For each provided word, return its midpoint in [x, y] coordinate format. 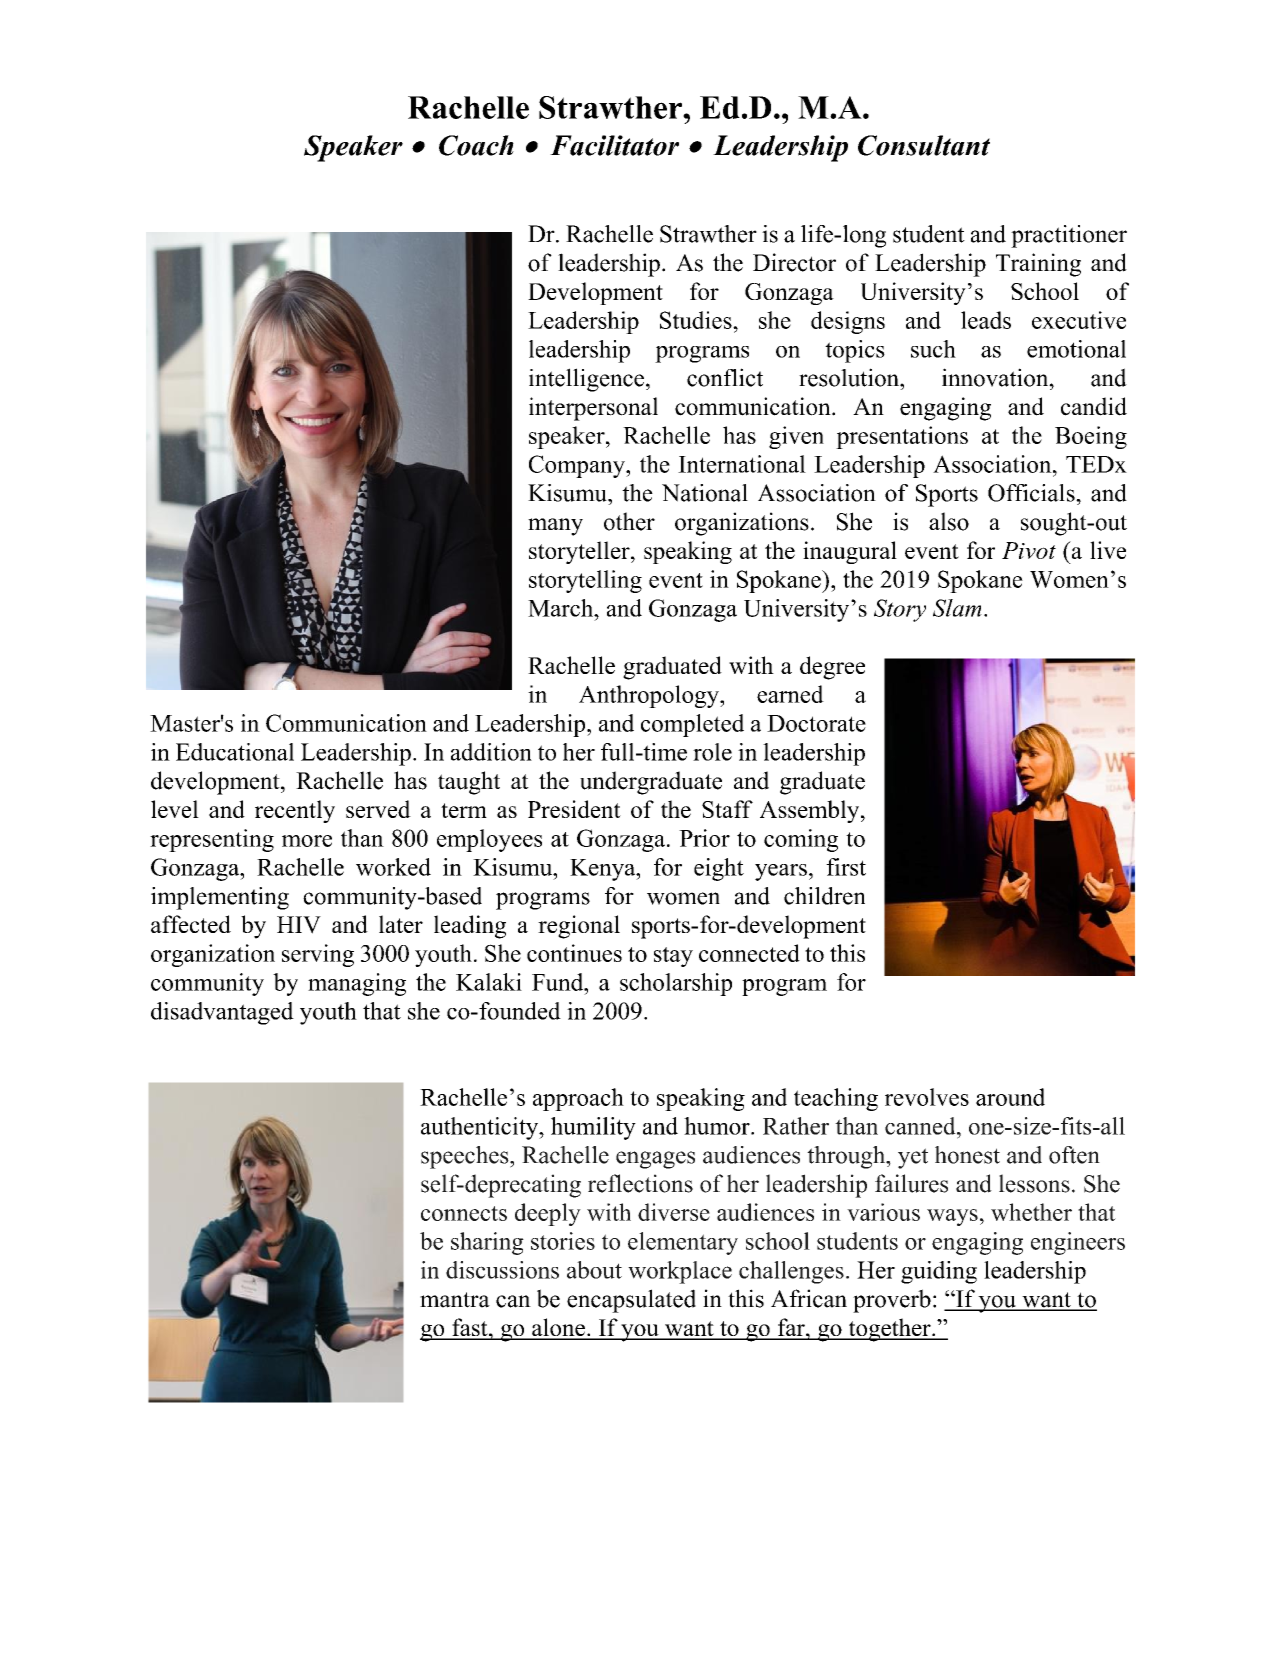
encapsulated [631, 1301]
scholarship [676, 984]
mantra [455, 1300]
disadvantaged [222, 1013]
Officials [1032, 493]
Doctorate [816, 723]
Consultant [924, 145]
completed [692, 725]
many [555, 527]
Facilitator [614, 145]
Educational [235, 752]
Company [578, 466]
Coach [476, 145]
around [1010, 1097]
